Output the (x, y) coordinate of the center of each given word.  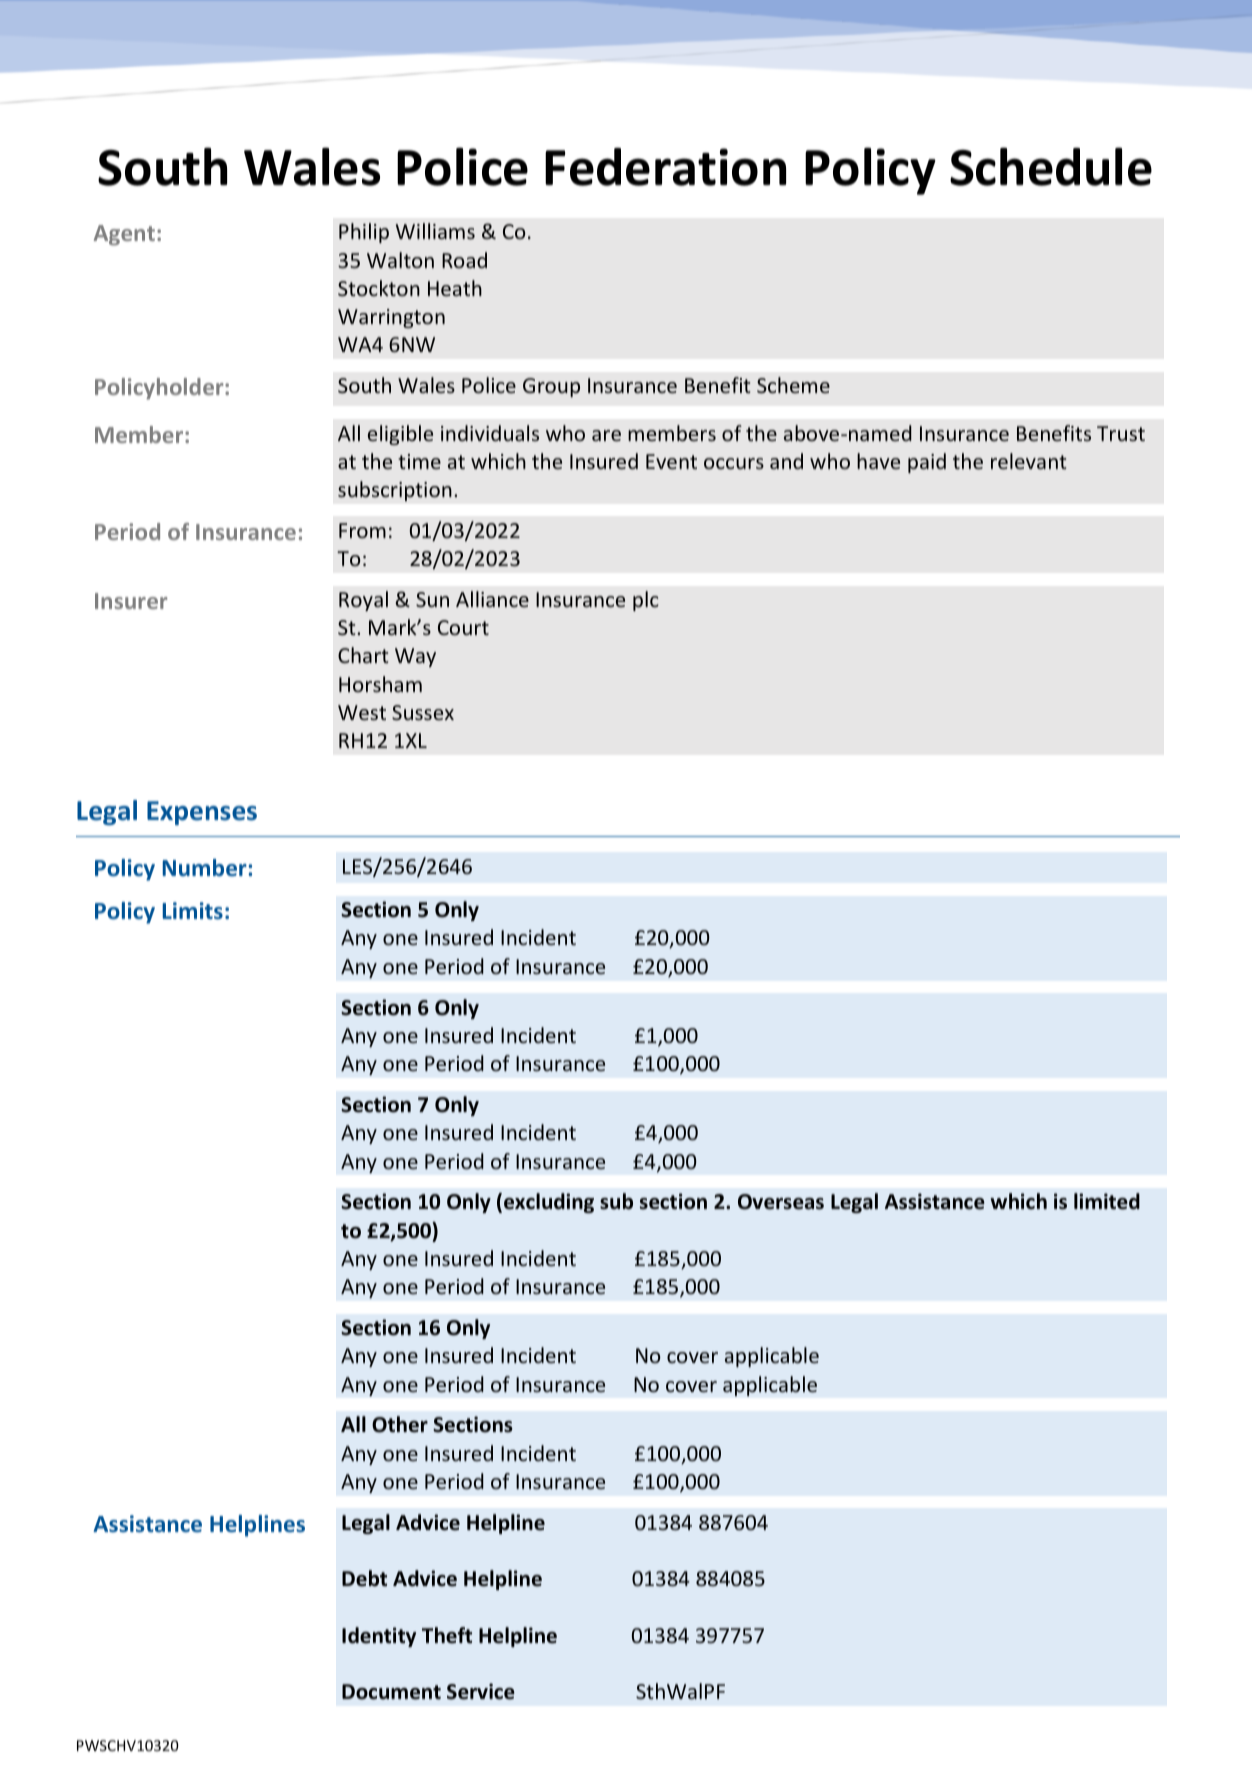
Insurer (131, 601)
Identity (379, 1637)
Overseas (781, 1202)
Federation (665, 167)
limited (1107, 1201)
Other (400, 1424)
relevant (1028, 461)
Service (481, 1691)
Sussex (423, 712)
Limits (193, 910)
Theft (447, 1635)
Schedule (1051, 166)
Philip (364, 233)
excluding (549, 1203)
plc (646, 601)
